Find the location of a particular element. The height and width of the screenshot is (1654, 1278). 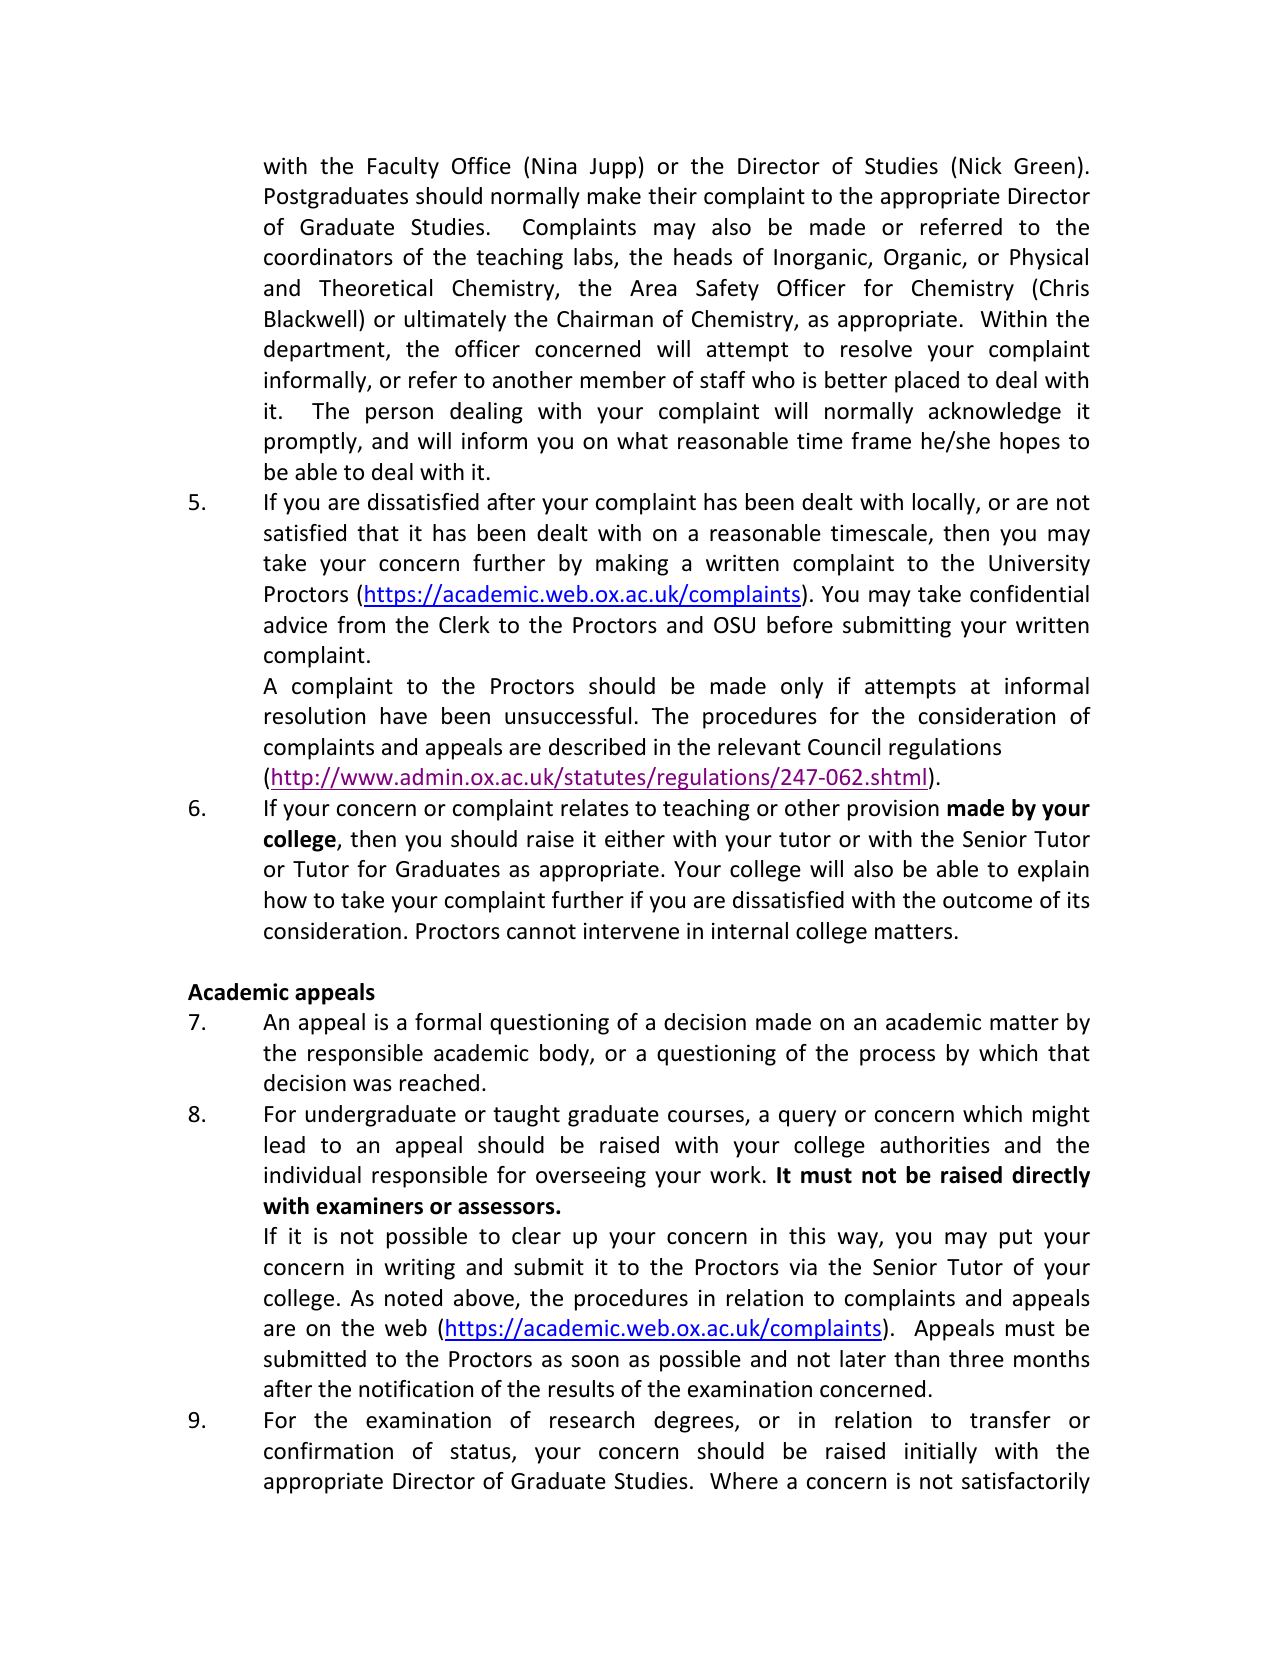

confirmation is located at coordinates (328, 1451).
